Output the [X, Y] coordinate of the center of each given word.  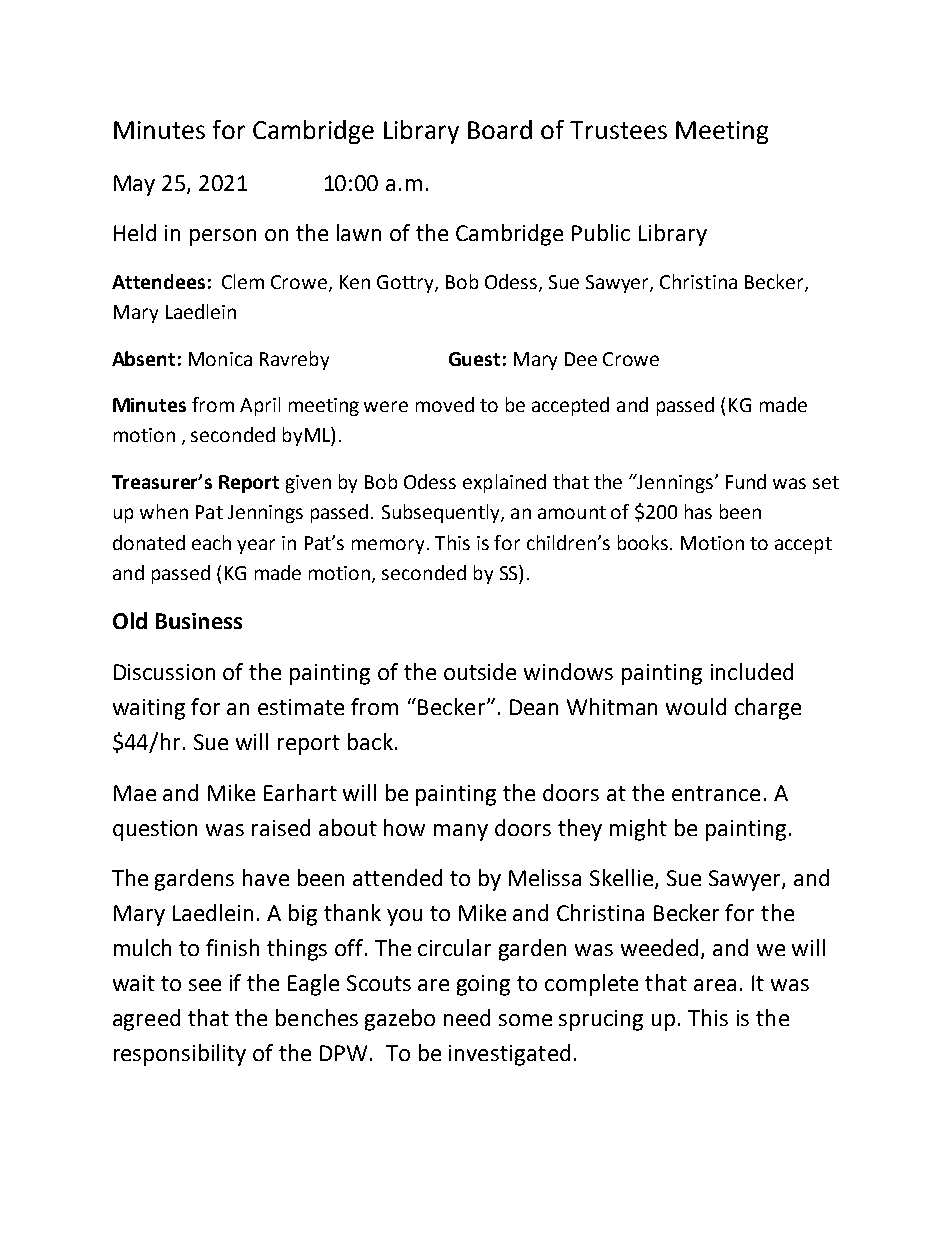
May [134, 185]
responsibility [180, 1055]
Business [199, 621]
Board [500, 129]
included [752, 671]
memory [390, 546]
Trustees [618, 130]
